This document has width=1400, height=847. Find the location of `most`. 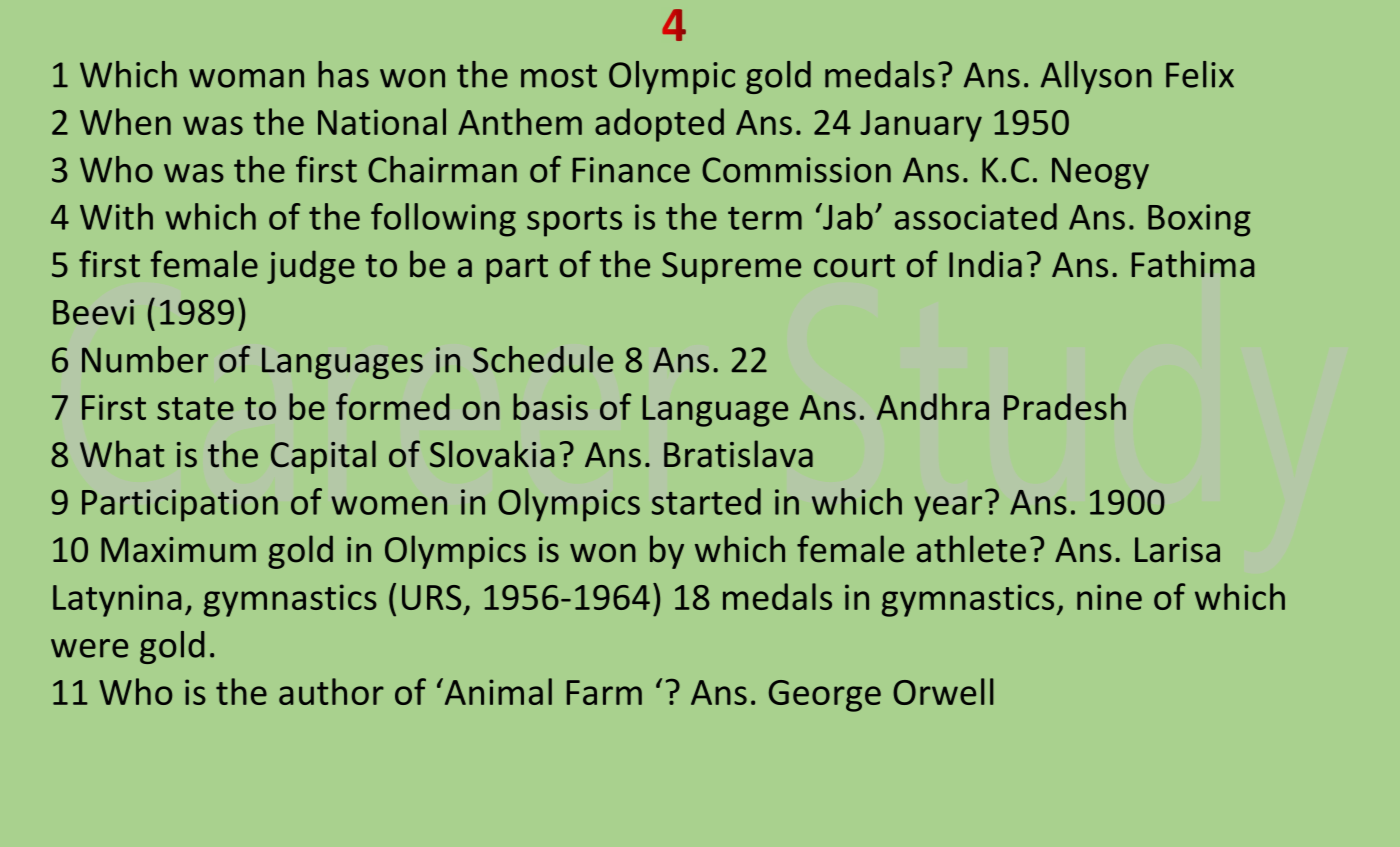

most is located at coordinates (559, 76).
